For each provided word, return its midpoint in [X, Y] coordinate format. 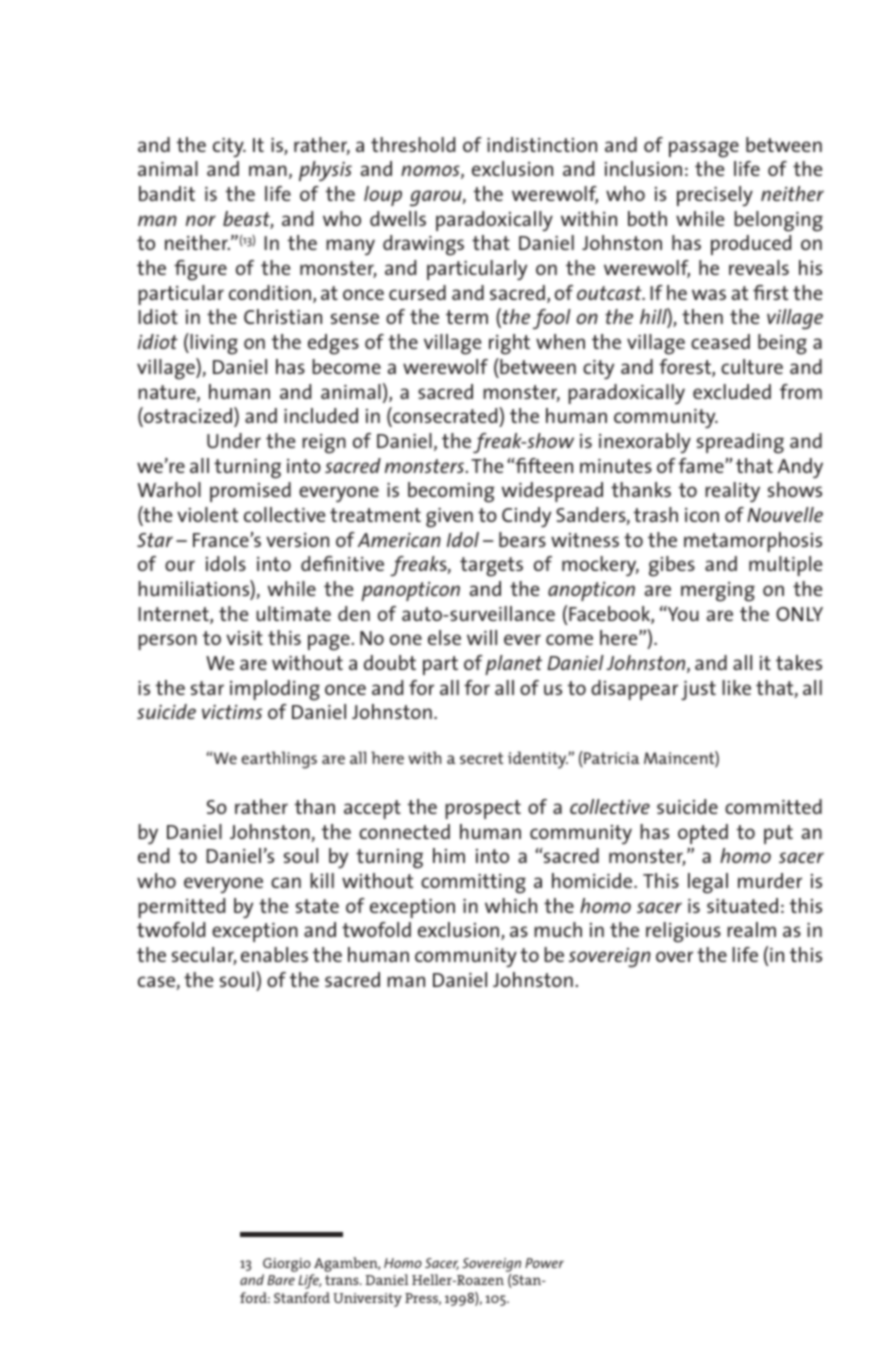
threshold [413, 144]
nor [201, 220]
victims [232, 712]
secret [481, 758]
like [736, 687]
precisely [715, 196]
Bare [281, 1280]
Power [544, 1263]
